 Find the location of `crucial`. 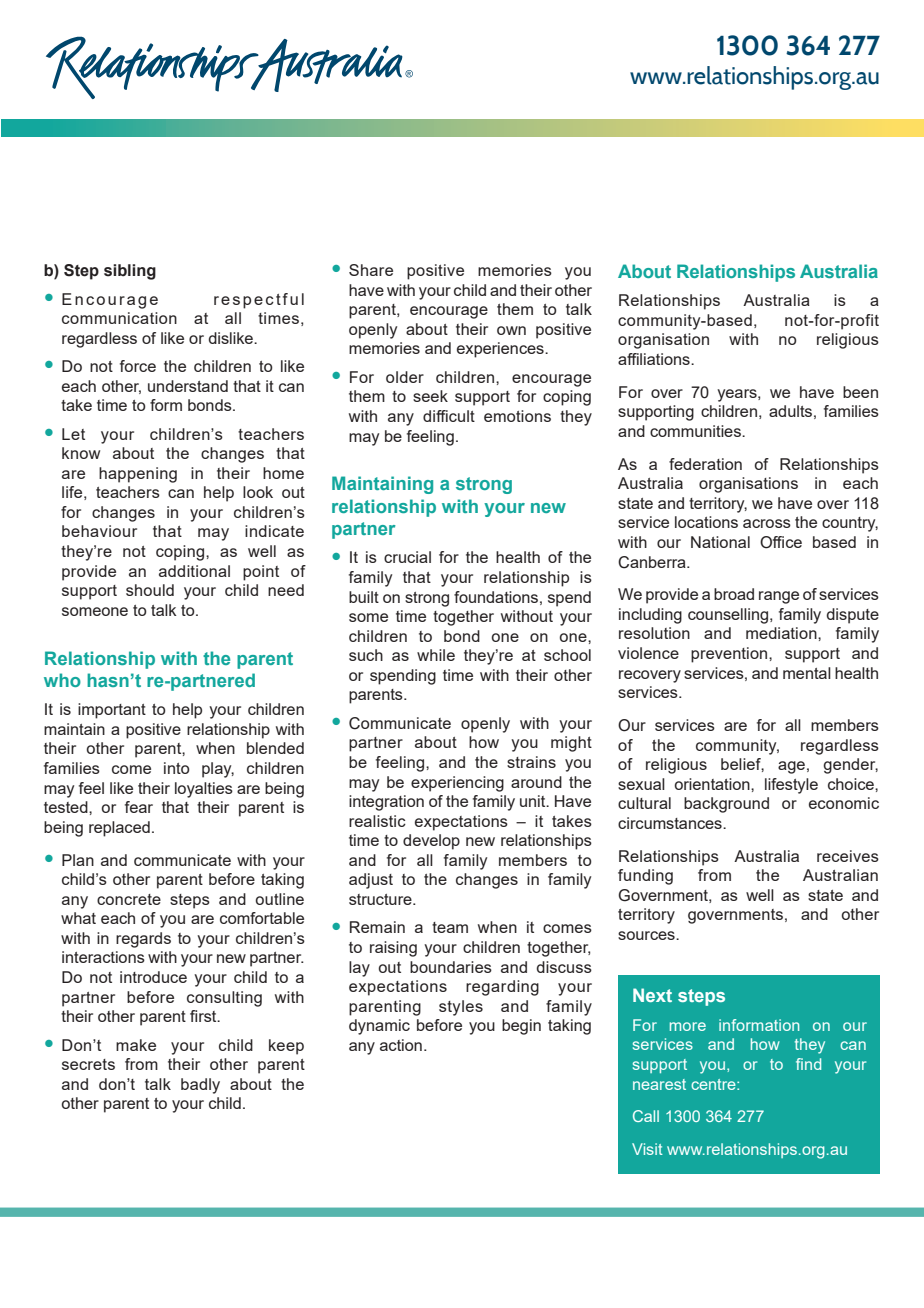

crucial is located at coordinates (407, 557).
